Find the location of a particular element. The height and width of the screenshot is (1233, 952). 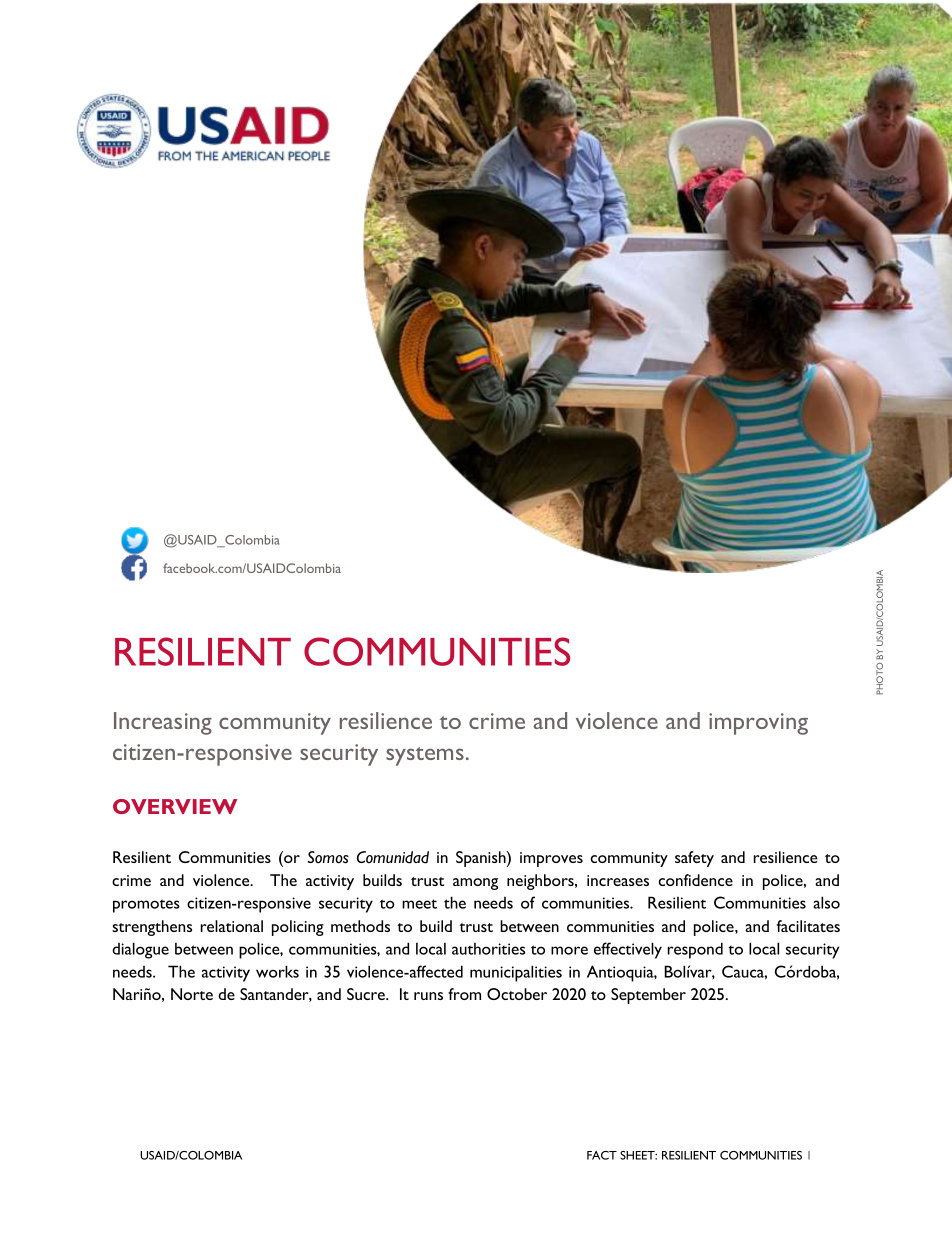

systems is located at coordinates (425, 756).
